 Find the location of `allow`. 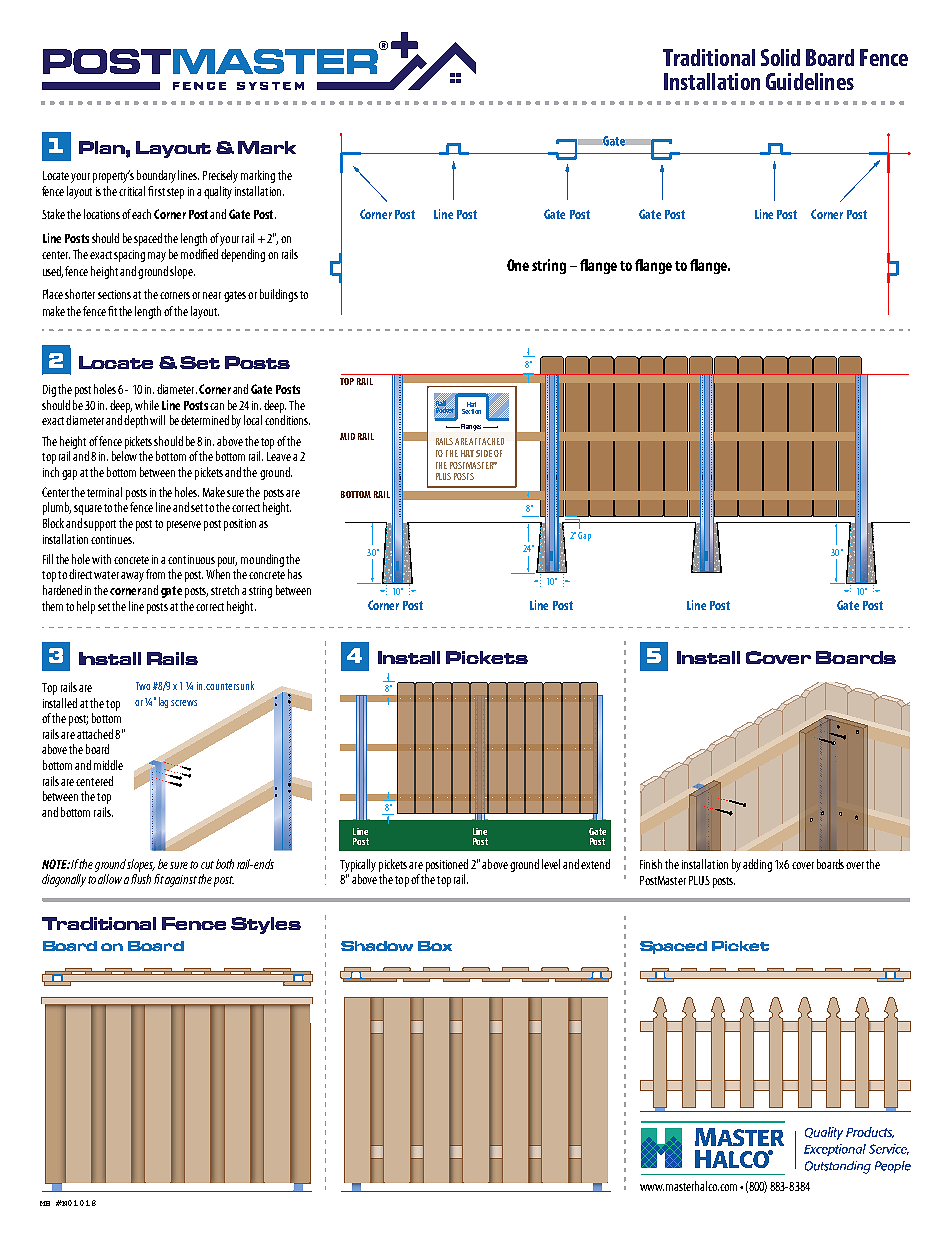

allow is located at coordinates (110, 879).
